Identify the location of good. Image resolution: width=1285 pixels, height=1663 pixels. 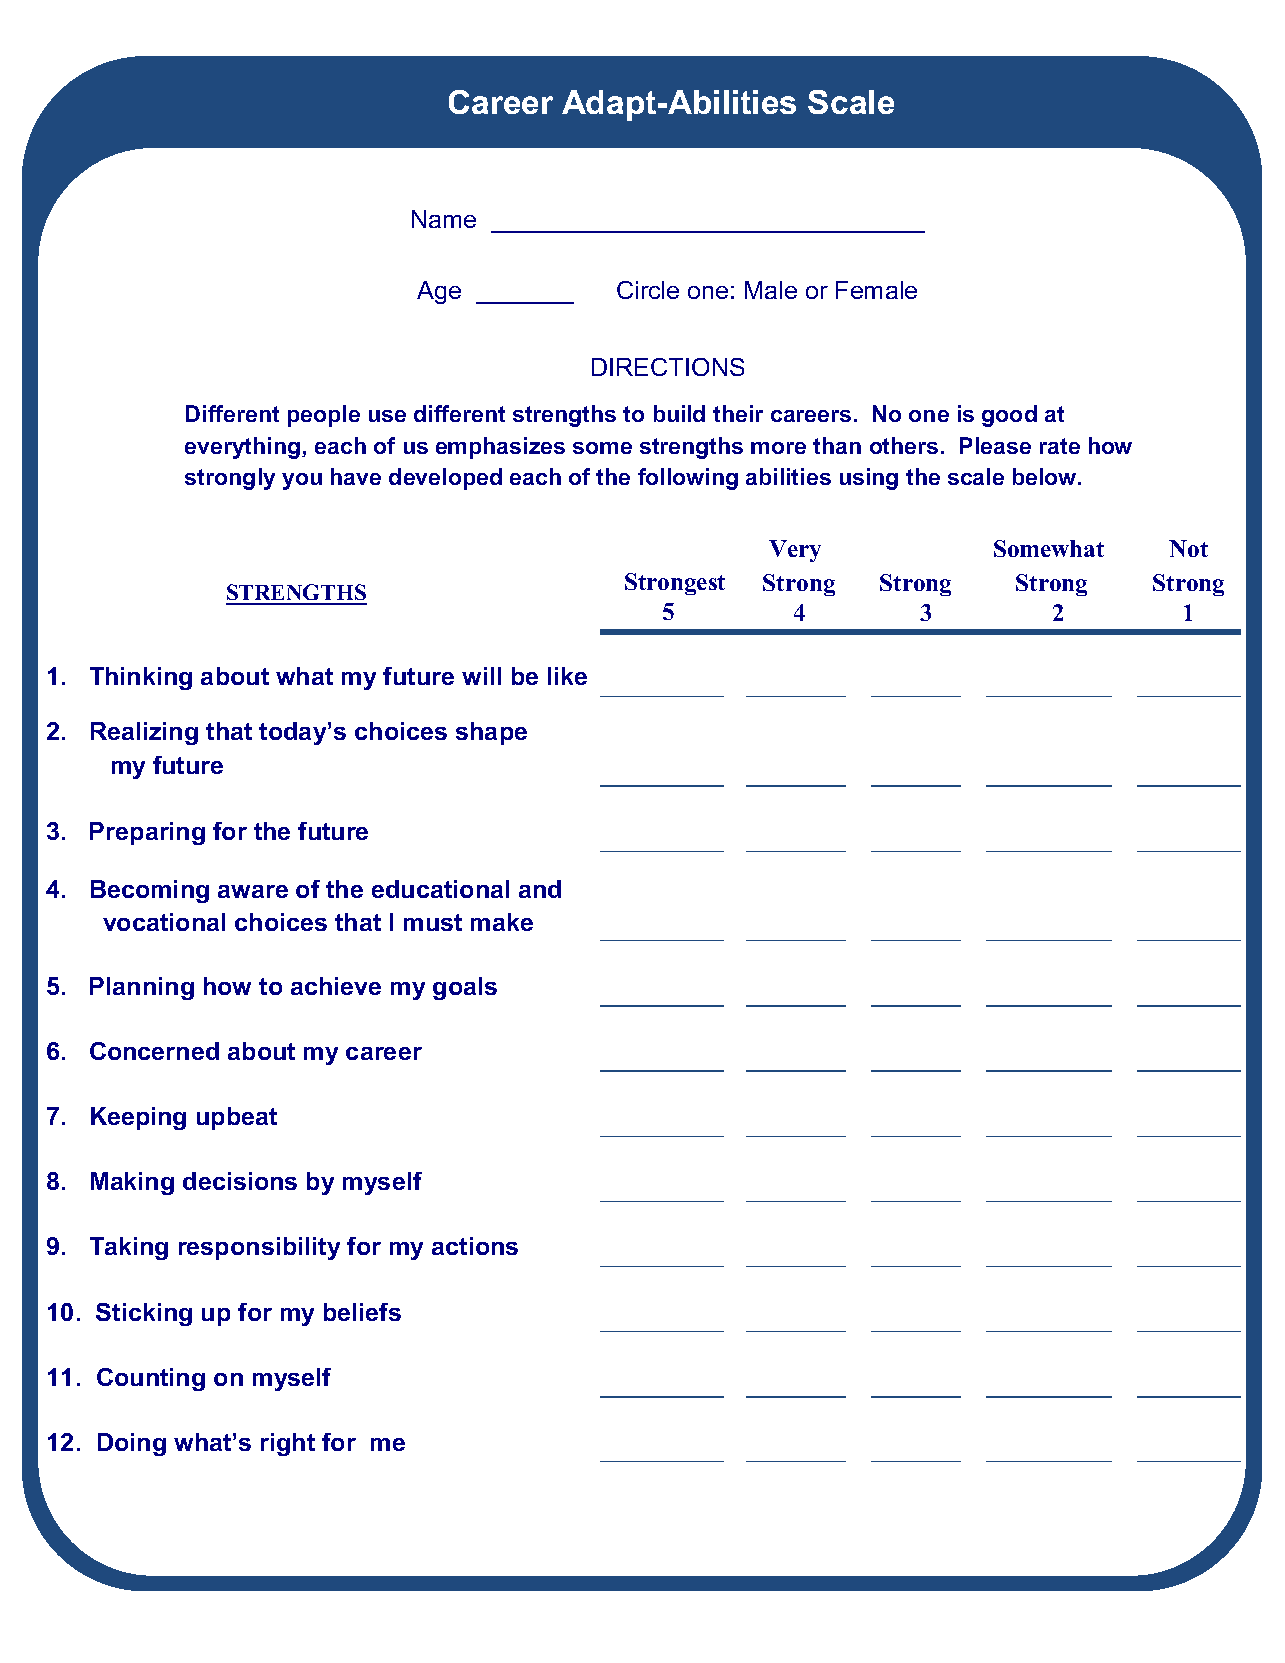
(1009, 416).
